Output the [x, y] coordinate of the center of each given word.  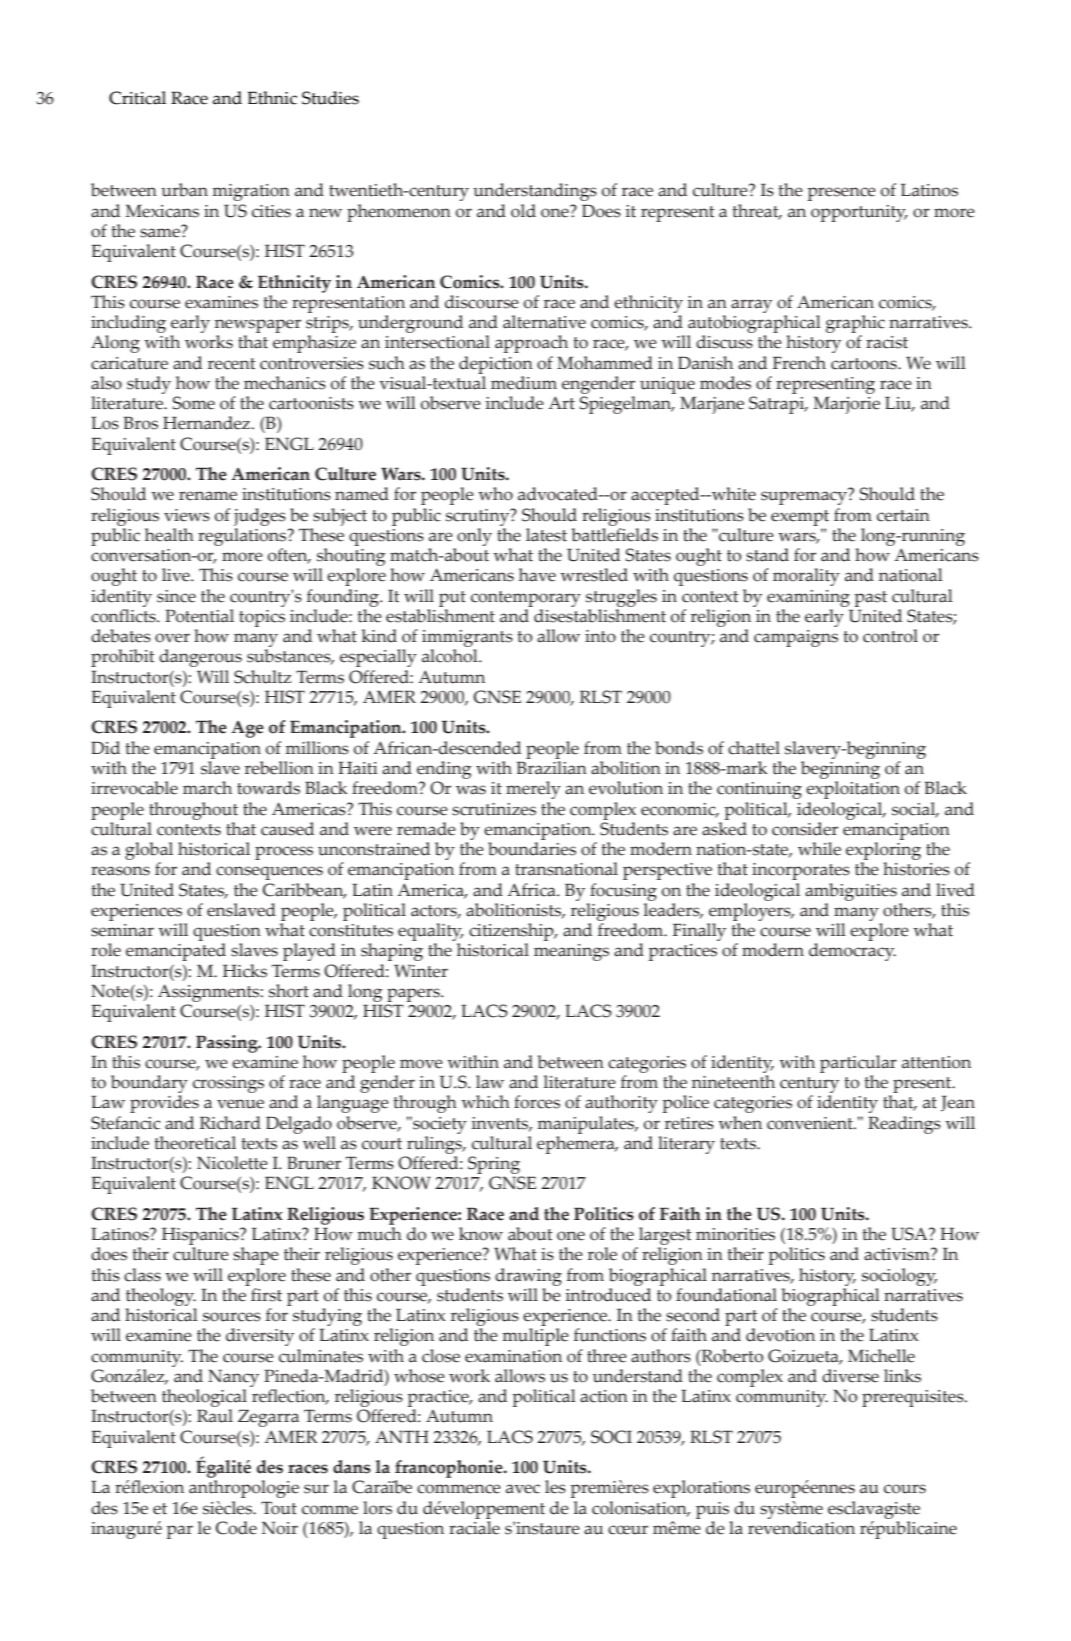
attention [936, 1062]
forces [537, 1102]
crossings [228, 1084]
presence [841, 194]
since [176, 596]
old [523, 211]
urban [184, 190]
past [870, 599]
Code [236, 1528]
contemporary [526, 599]
